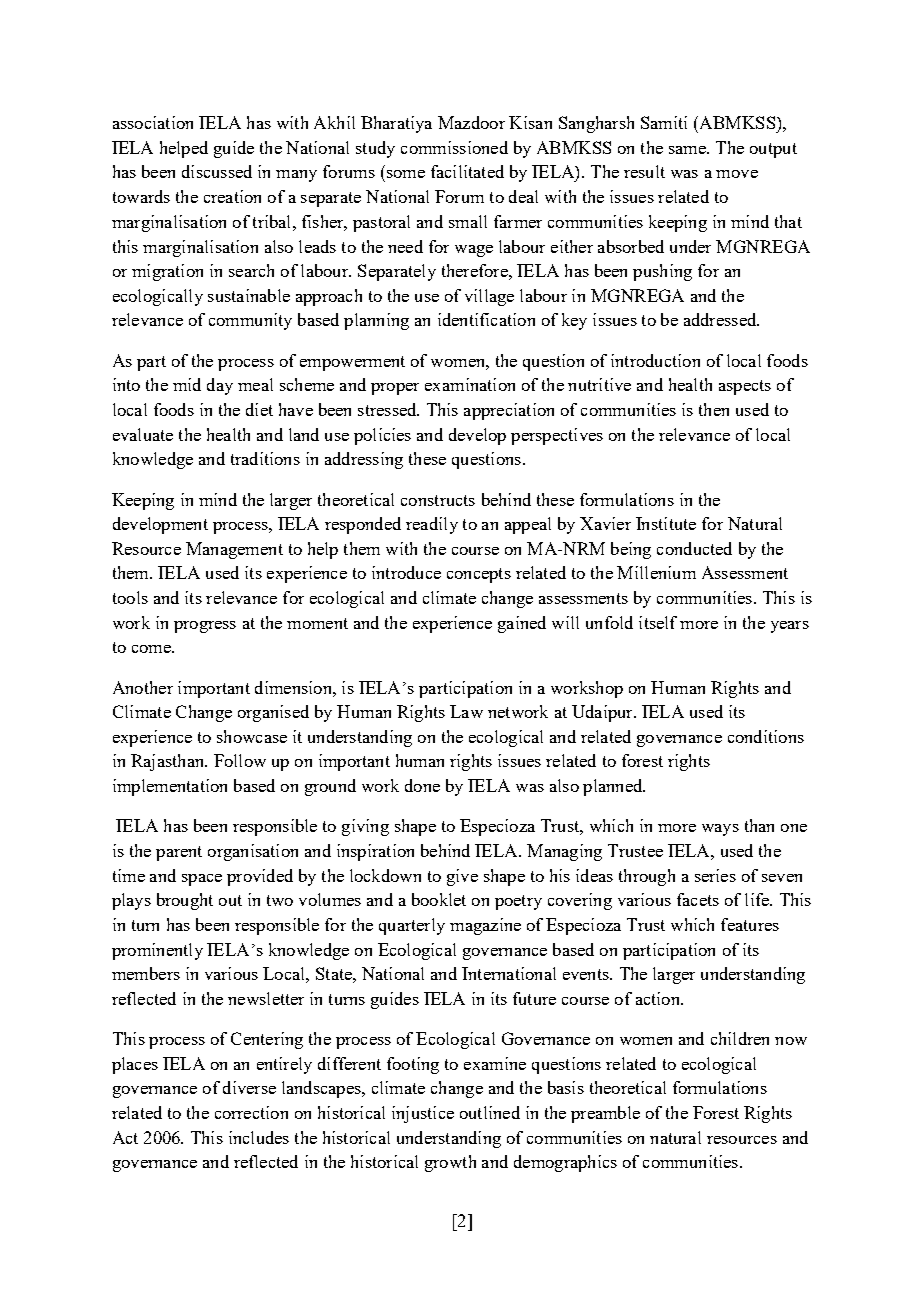  Describe the element at coordinates (251, 1112) in the screenshot. I see `correction` at that location.
